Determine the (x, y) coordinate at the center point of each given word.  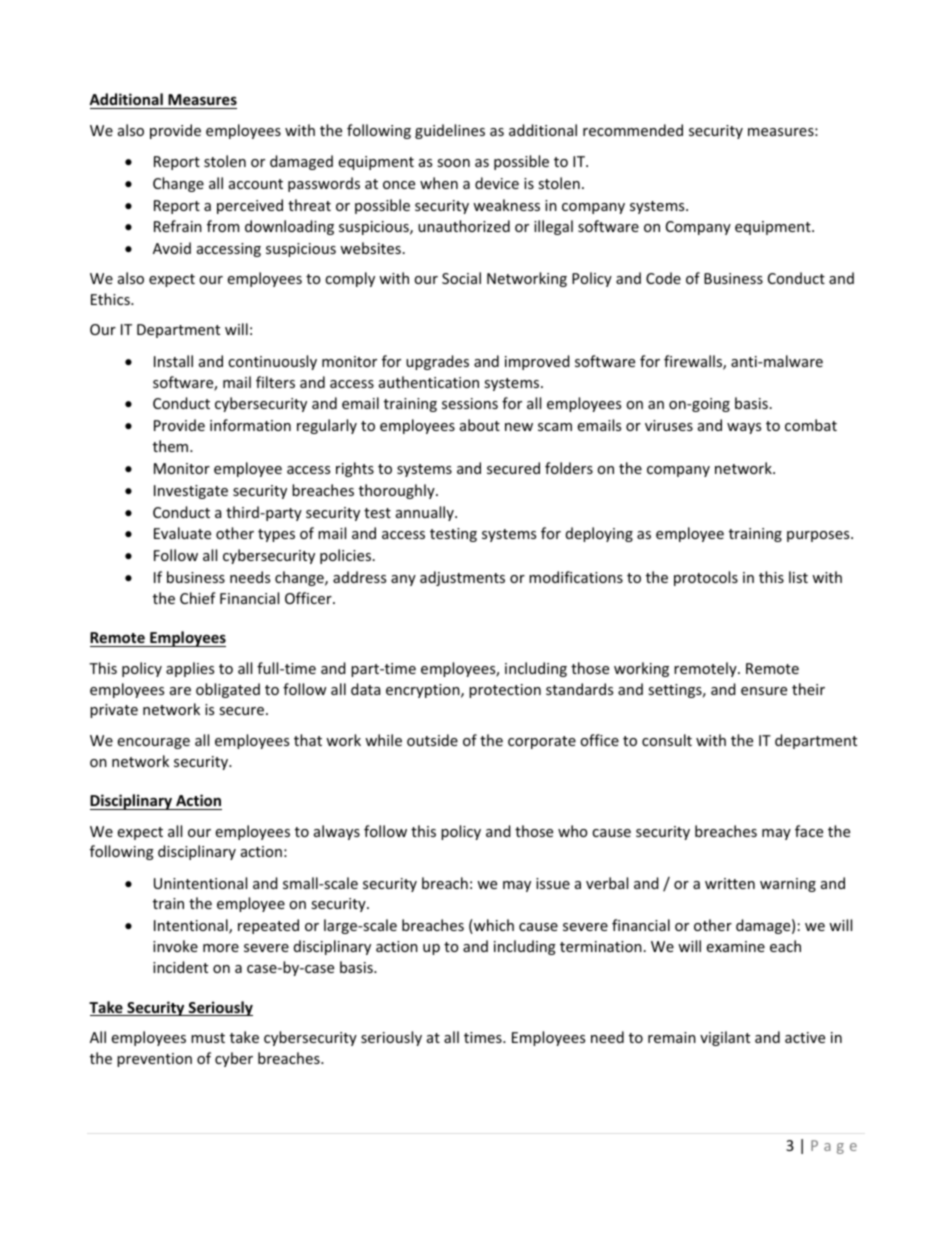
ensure (764, 691)
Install (173, 361)
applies (190, 669)
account (256, 184)
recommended (633, 130)
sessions (470, 403)
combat (811, 425)
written (730, 883)
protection (505, 691)
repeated (268, 926)
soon (453, 163)
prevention (154, 1060)
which (493, 926)
